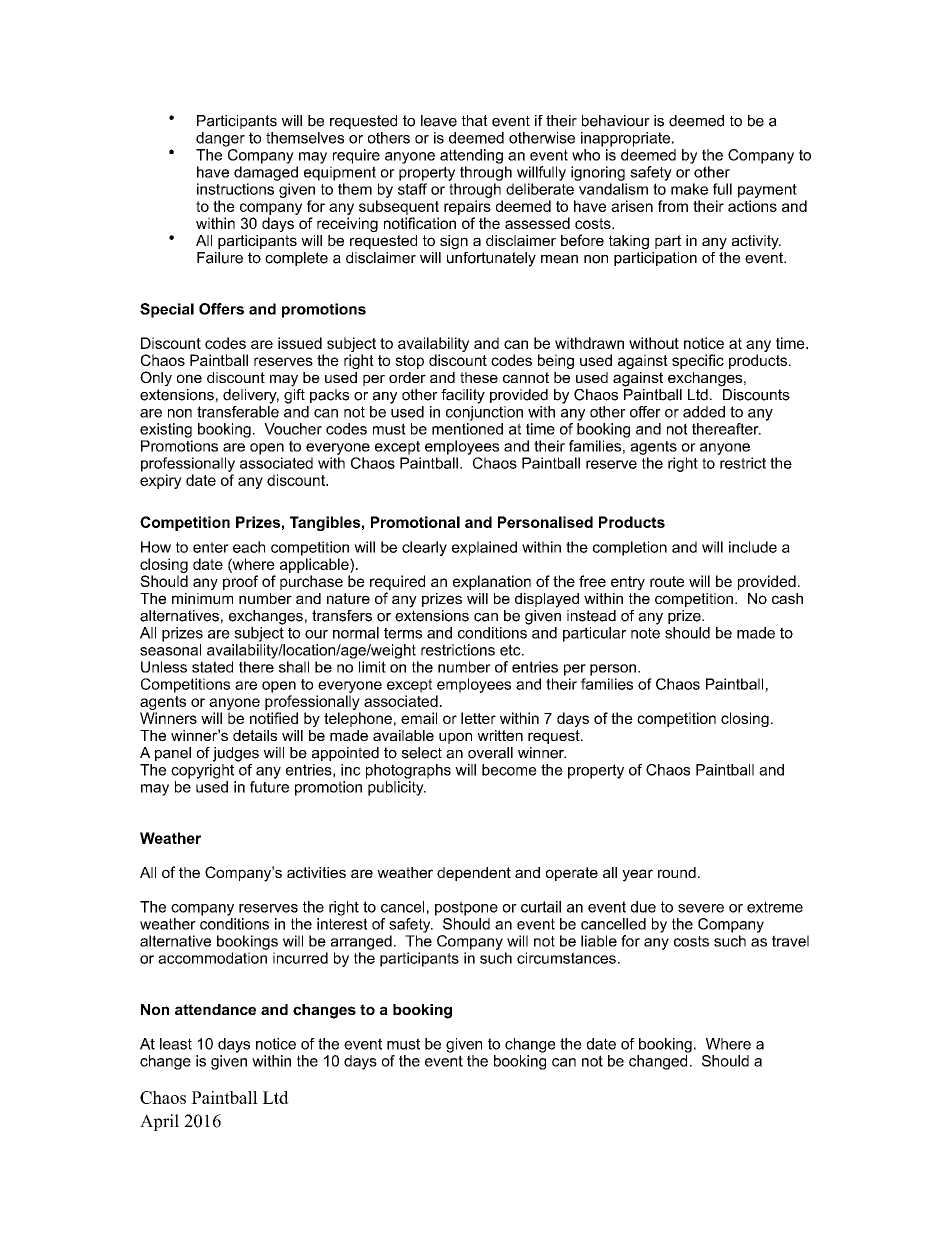 The width and height of the document is (952, 1233). I want to click on note, so click(645, 633).
